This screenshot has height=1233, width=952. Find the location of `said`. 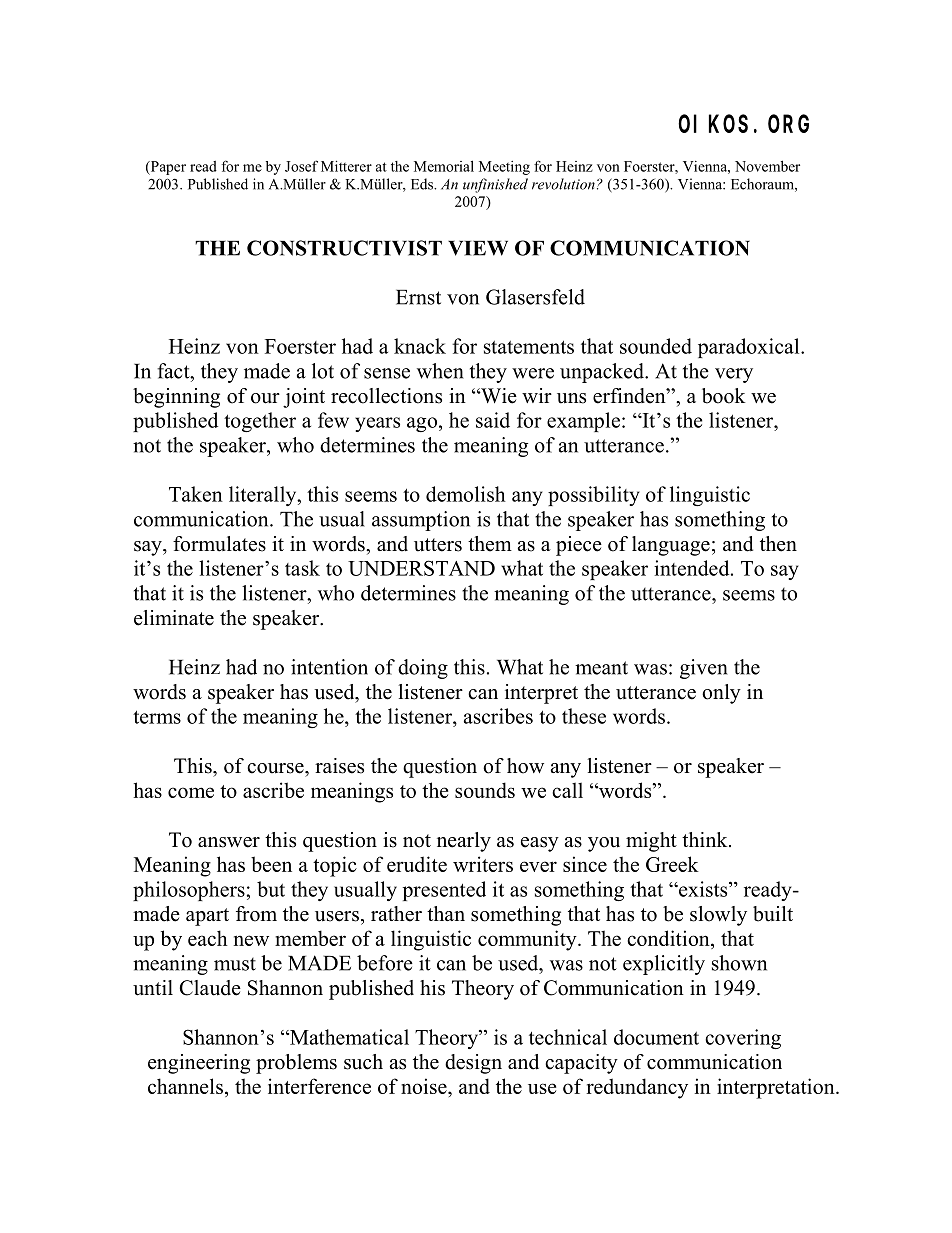

said is located at coordinates (493, 420).
